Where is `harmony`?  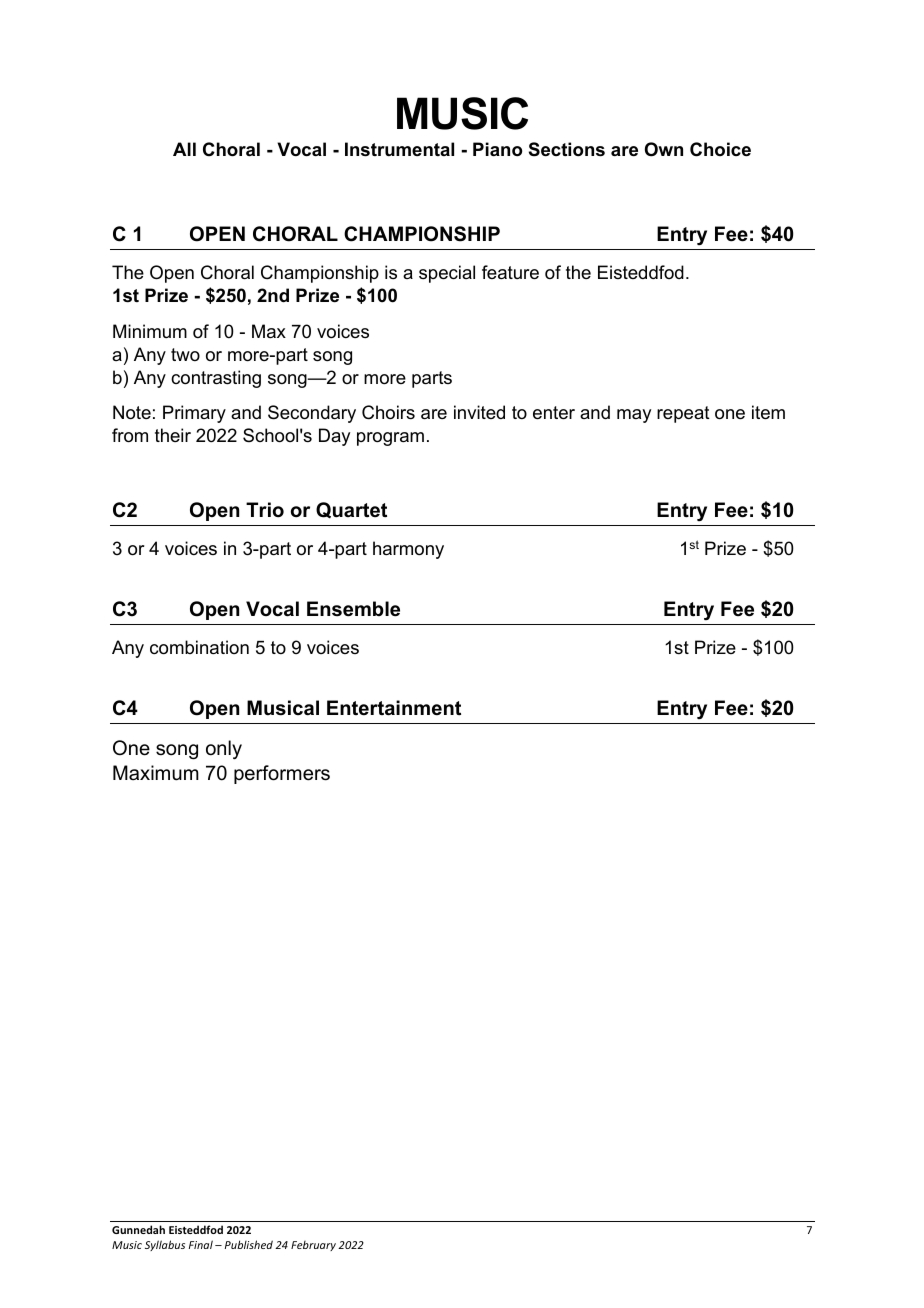 harmony is located at coordinates (408, 550).
